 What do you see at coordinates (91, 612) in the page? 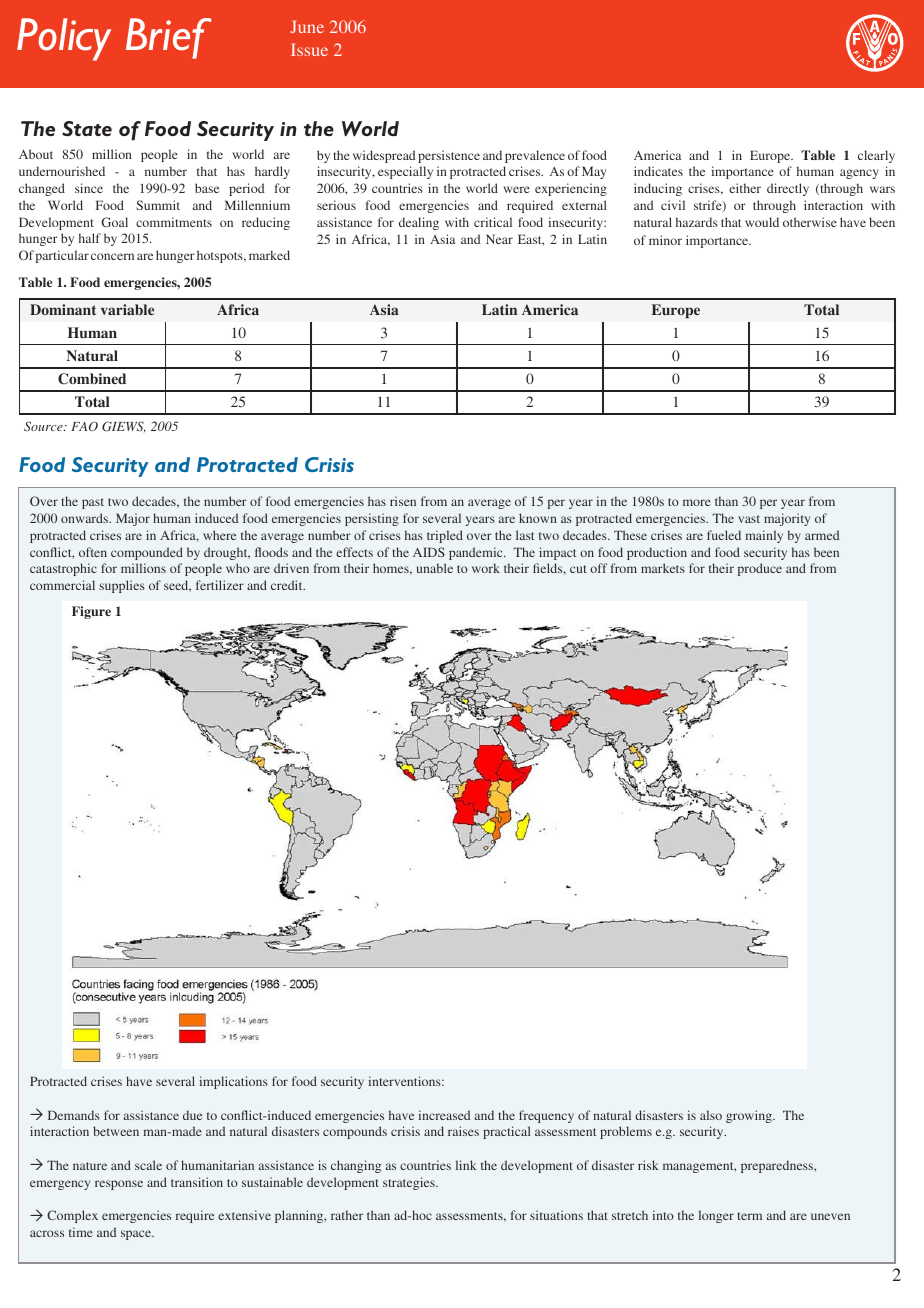
I see `Figure` at bounding box center [91, 612].
